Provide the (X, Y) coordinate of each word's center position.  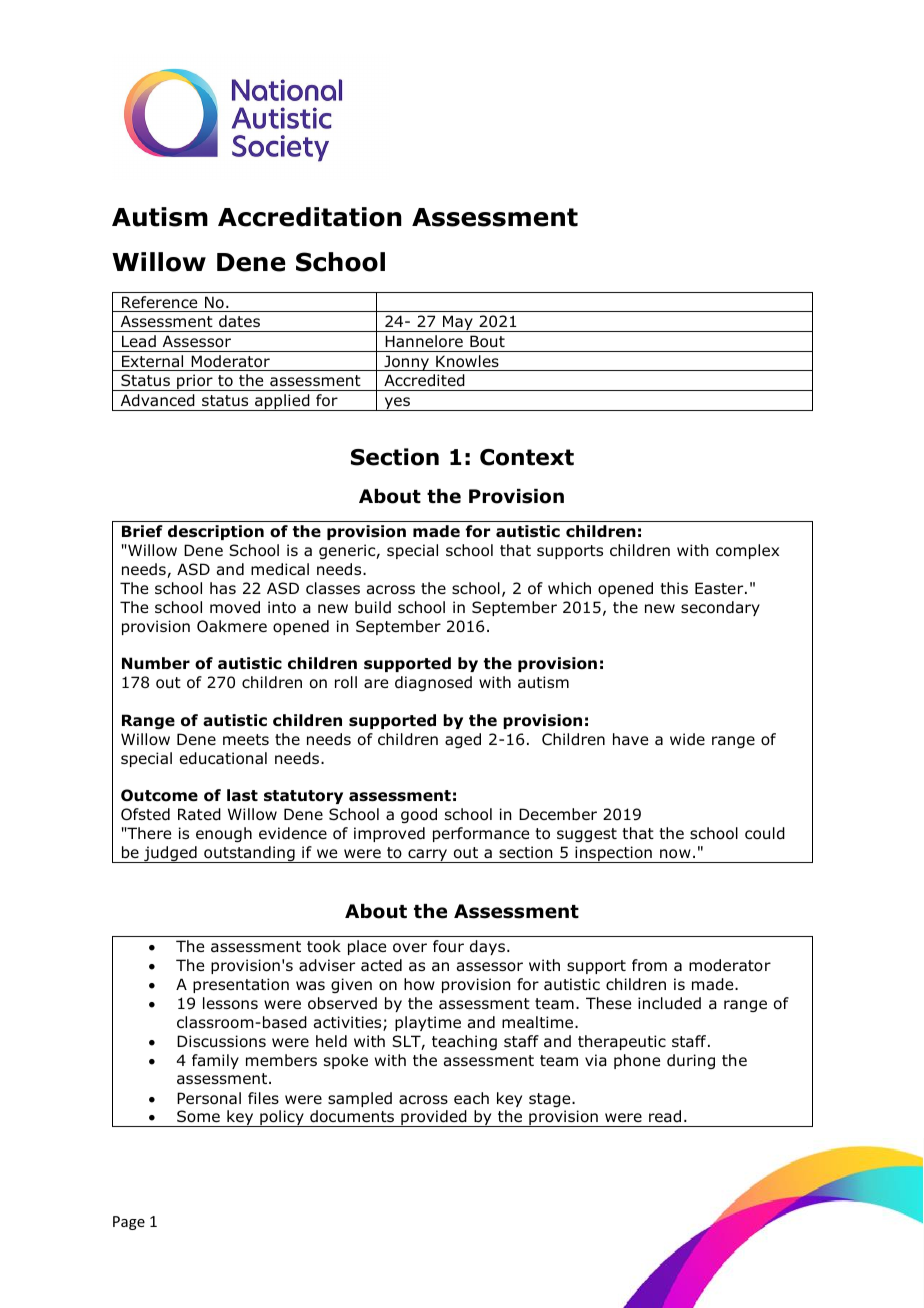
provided (434, 1118)
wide (687, 739)
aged (463, 740)
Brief (142, 531)
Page (129, 1223)
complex (747, 551)
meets (246, 739)
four (448, 946)
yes (397, 404)
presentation (241, 985)
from (649, 965)
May (458, 323)
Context (527, 457)
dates (239, 321)
